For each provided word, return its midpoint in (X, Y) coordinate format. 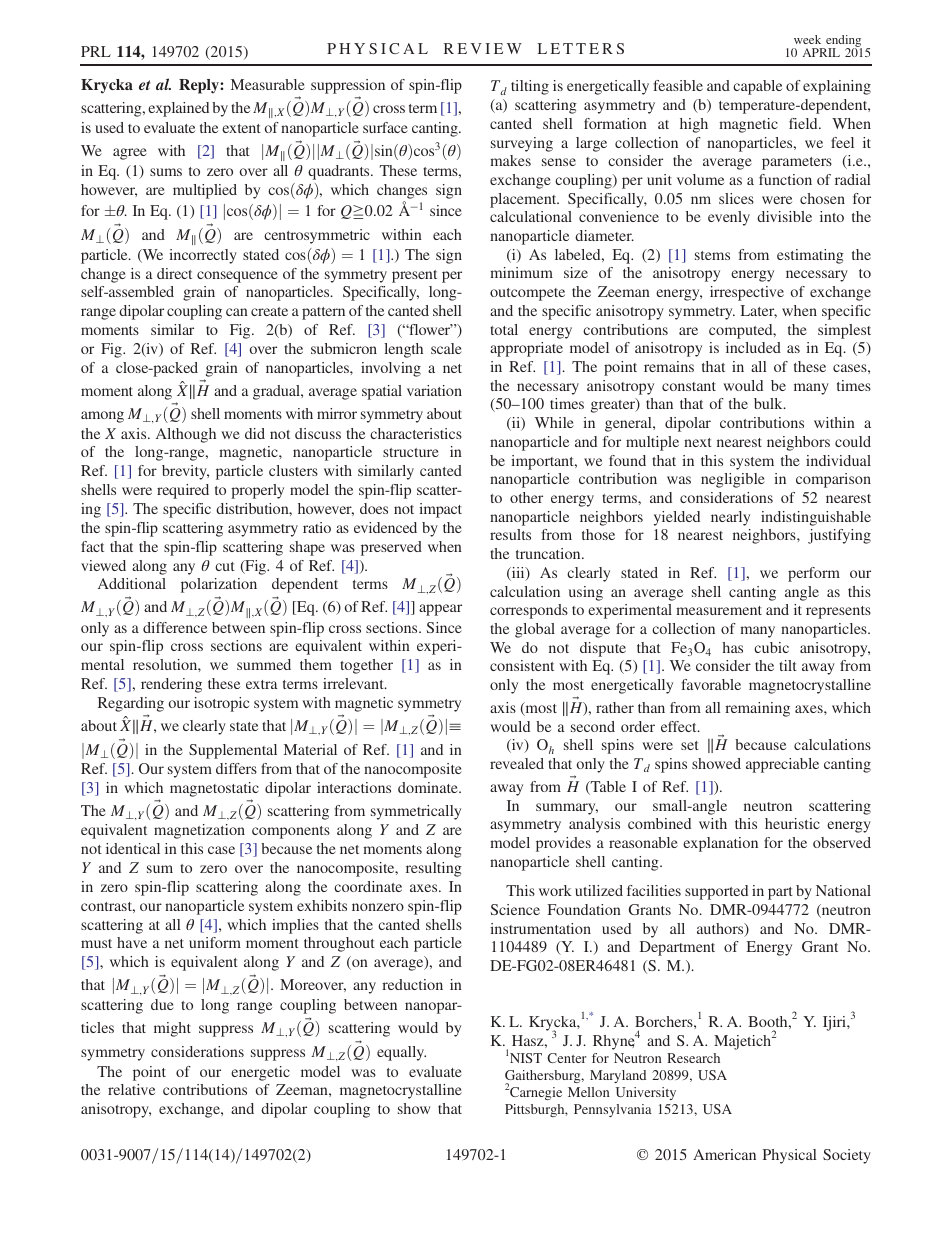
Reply (200, 86)
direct (174, 273)
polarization (219, 585)
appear (440, 610)
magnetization (199, 831)
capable (757, 87)
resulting (434, 869)
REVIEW (483, 48)
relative (131, 1089)
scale (446, 348)
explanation (720, 844)
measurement (719, 610)
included (753, 347)
